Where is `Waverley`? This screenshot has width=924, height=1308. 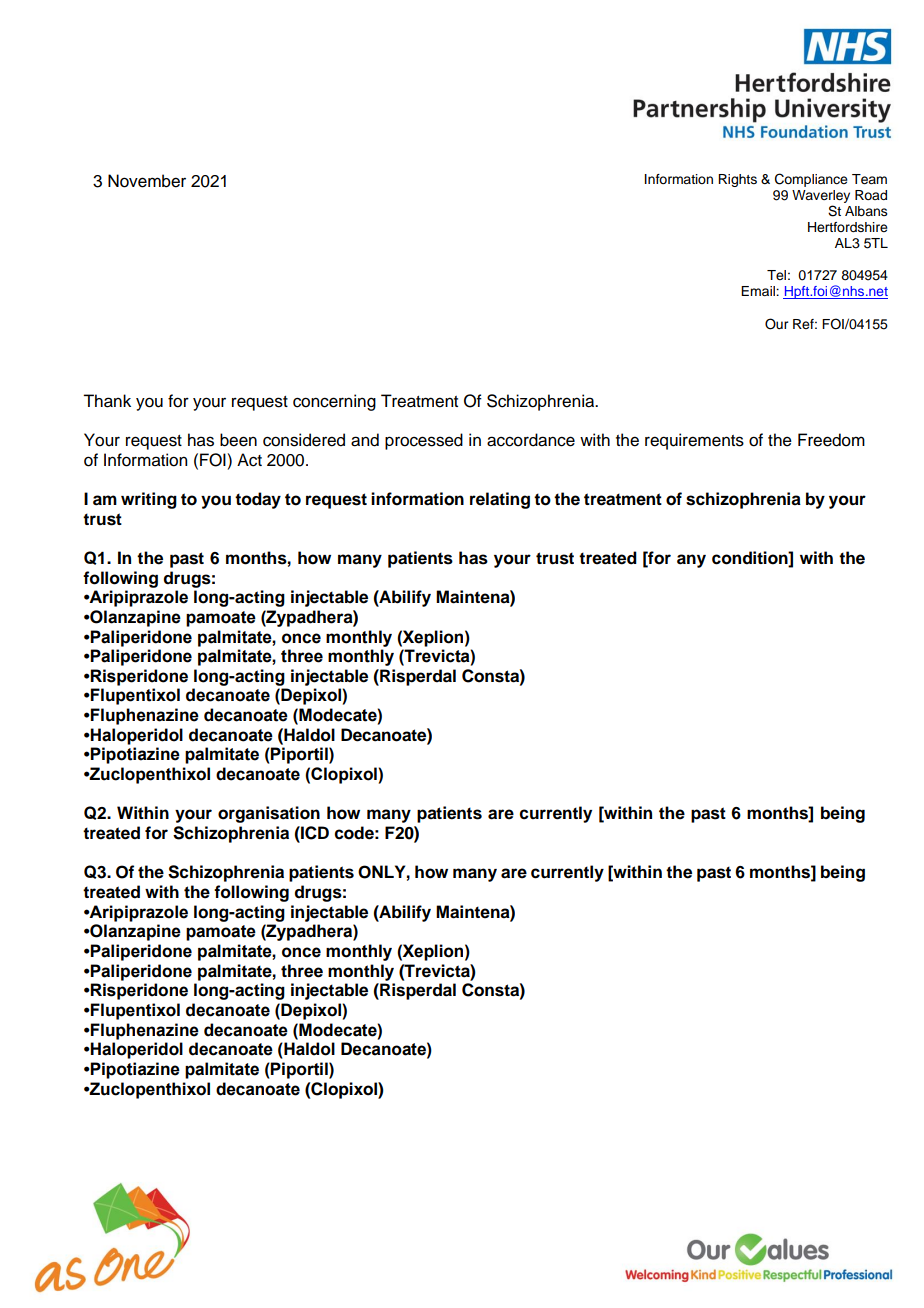
Waverley is located at coordinates (821, 196).
